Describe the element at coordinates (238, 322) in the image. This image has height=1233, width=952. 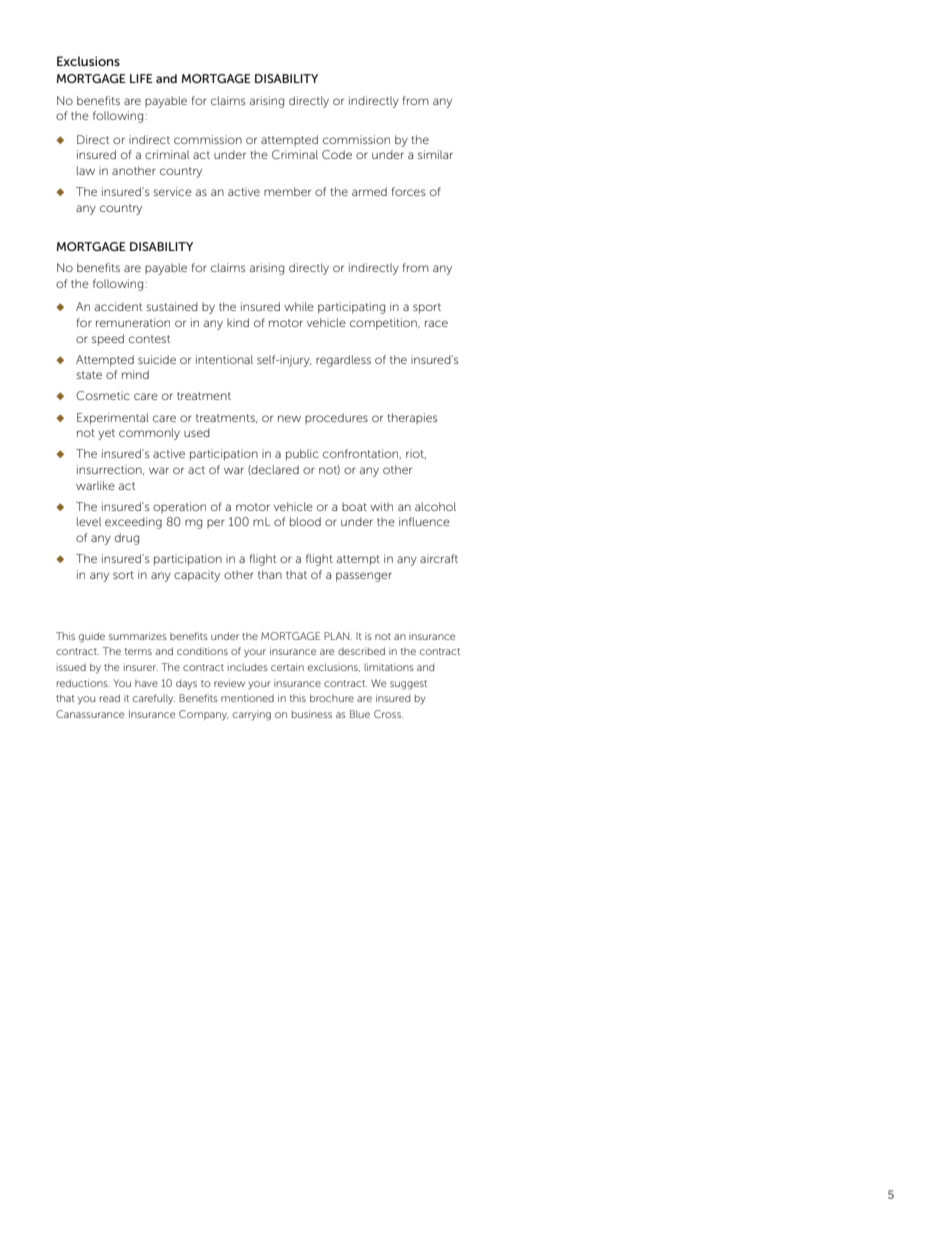
I see `kind` at that location.
